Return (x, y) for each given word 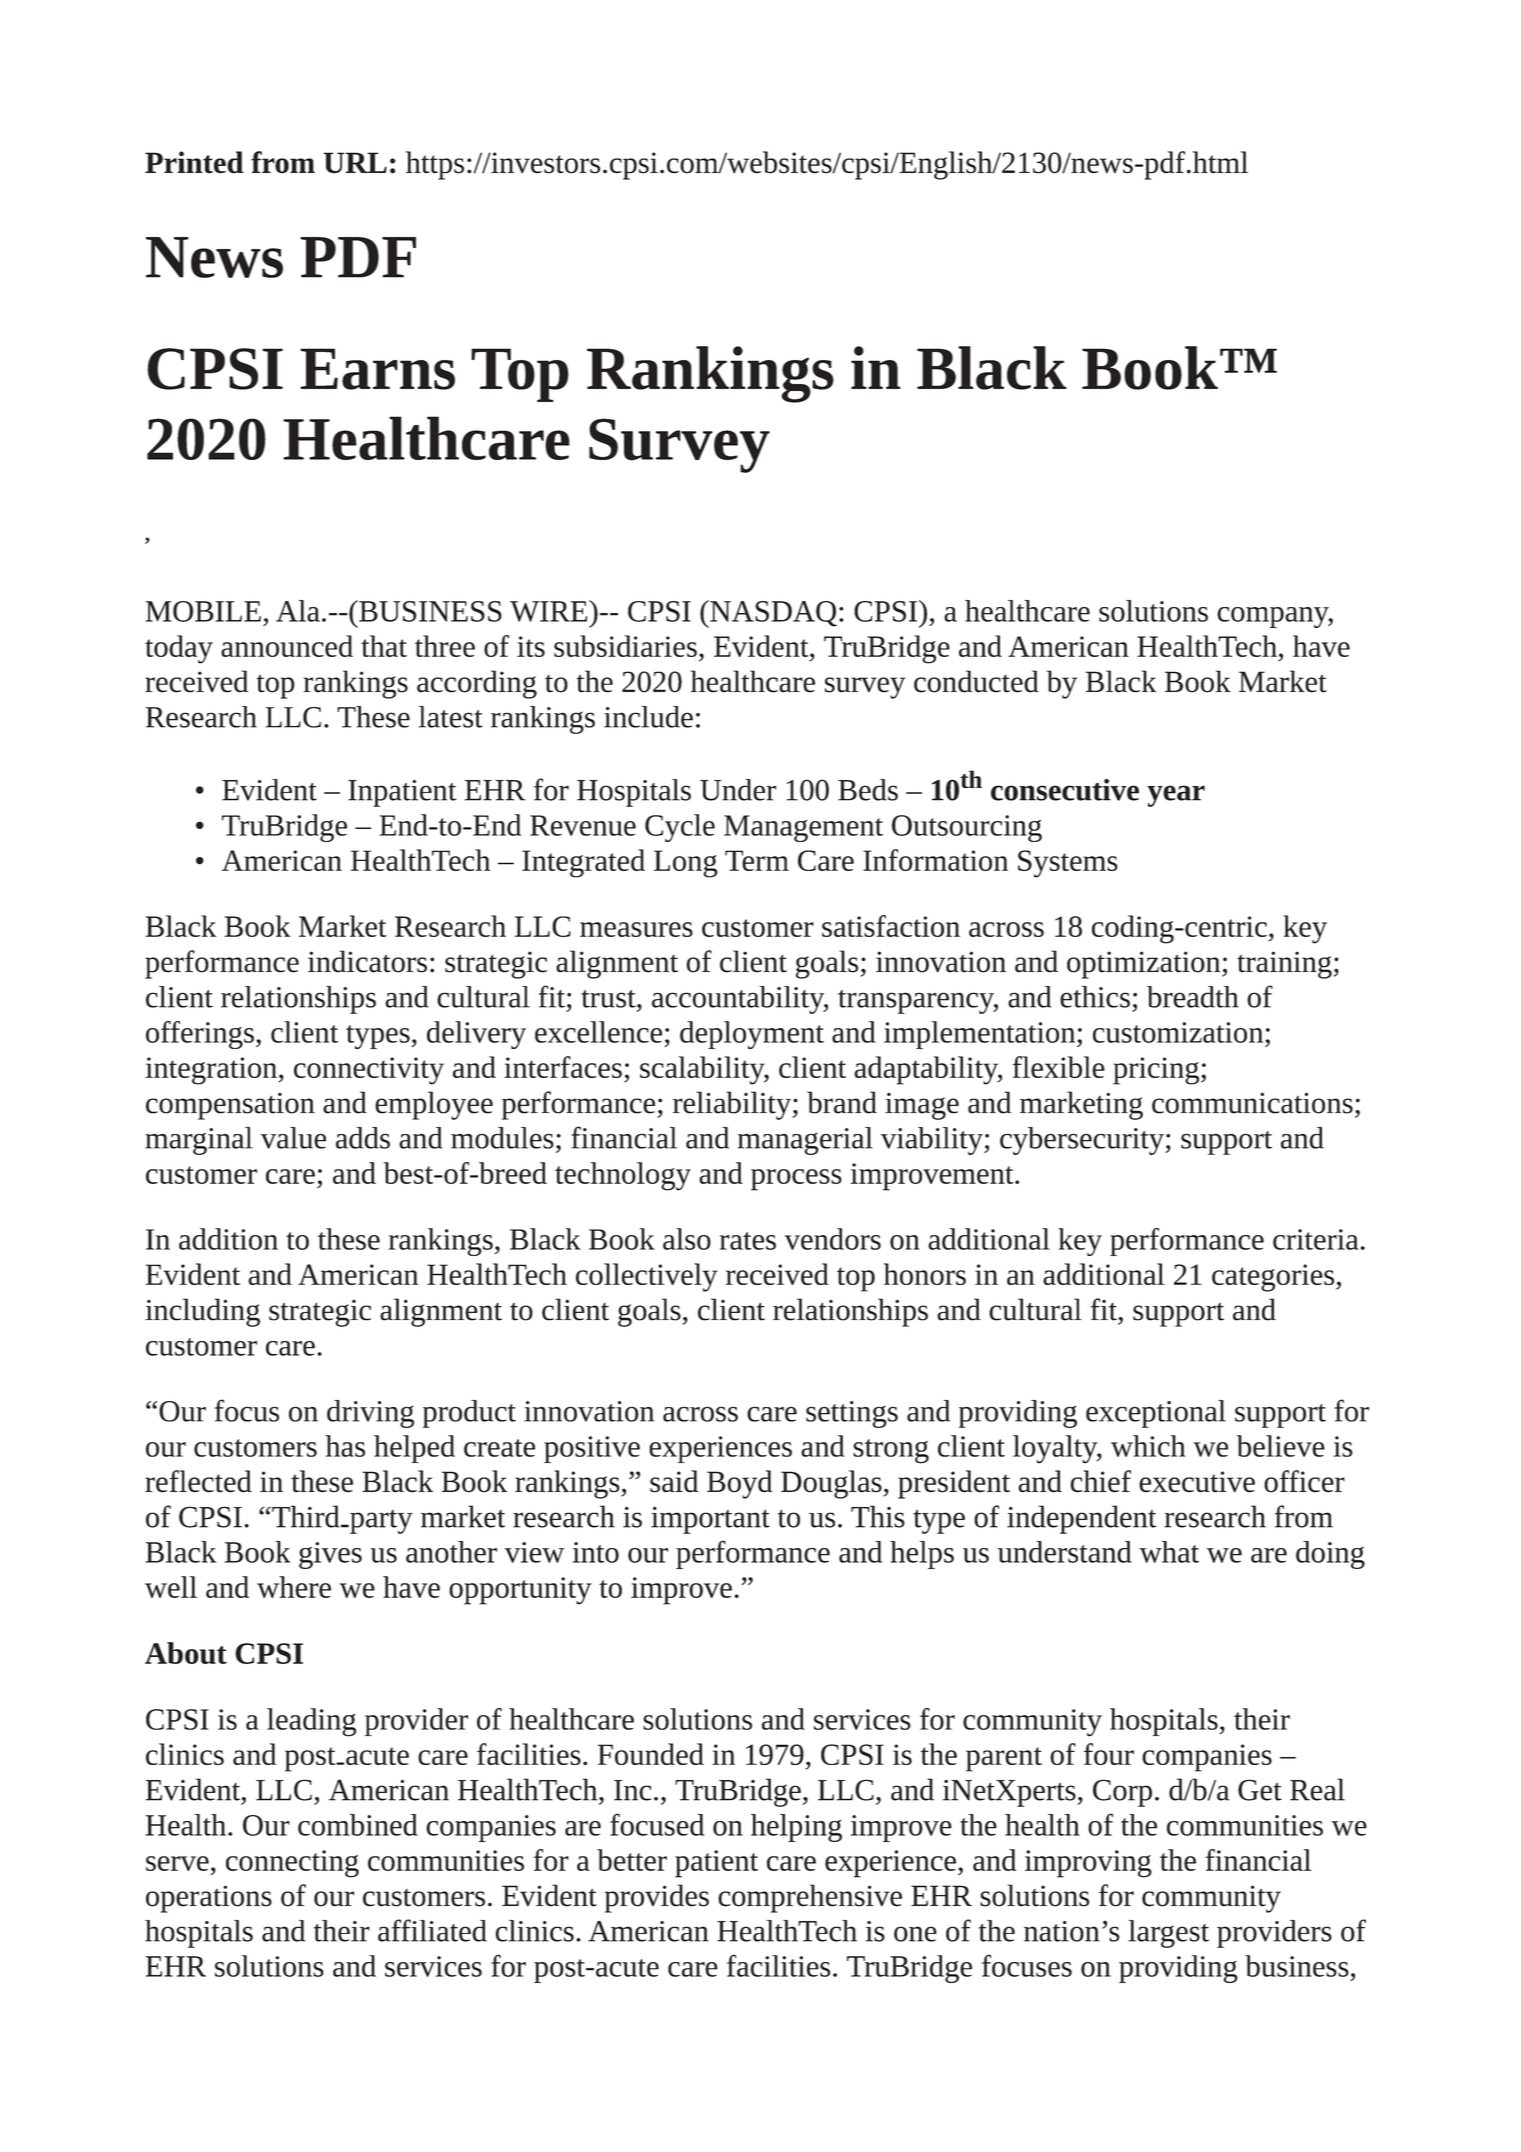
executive (1197, 1482)
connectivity (369, 1071)
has (345, 1446)
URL (355, 163)
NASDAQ (772, 614)
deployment (752, 1035)
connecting (292, 1864)
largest (1168, 1934)
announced (287, 646)
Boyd (739, 1484)
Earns (377, 369)
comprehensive (810, 1898)
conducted (976, 681)
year (1176, 796)
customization (1179, 1032)
